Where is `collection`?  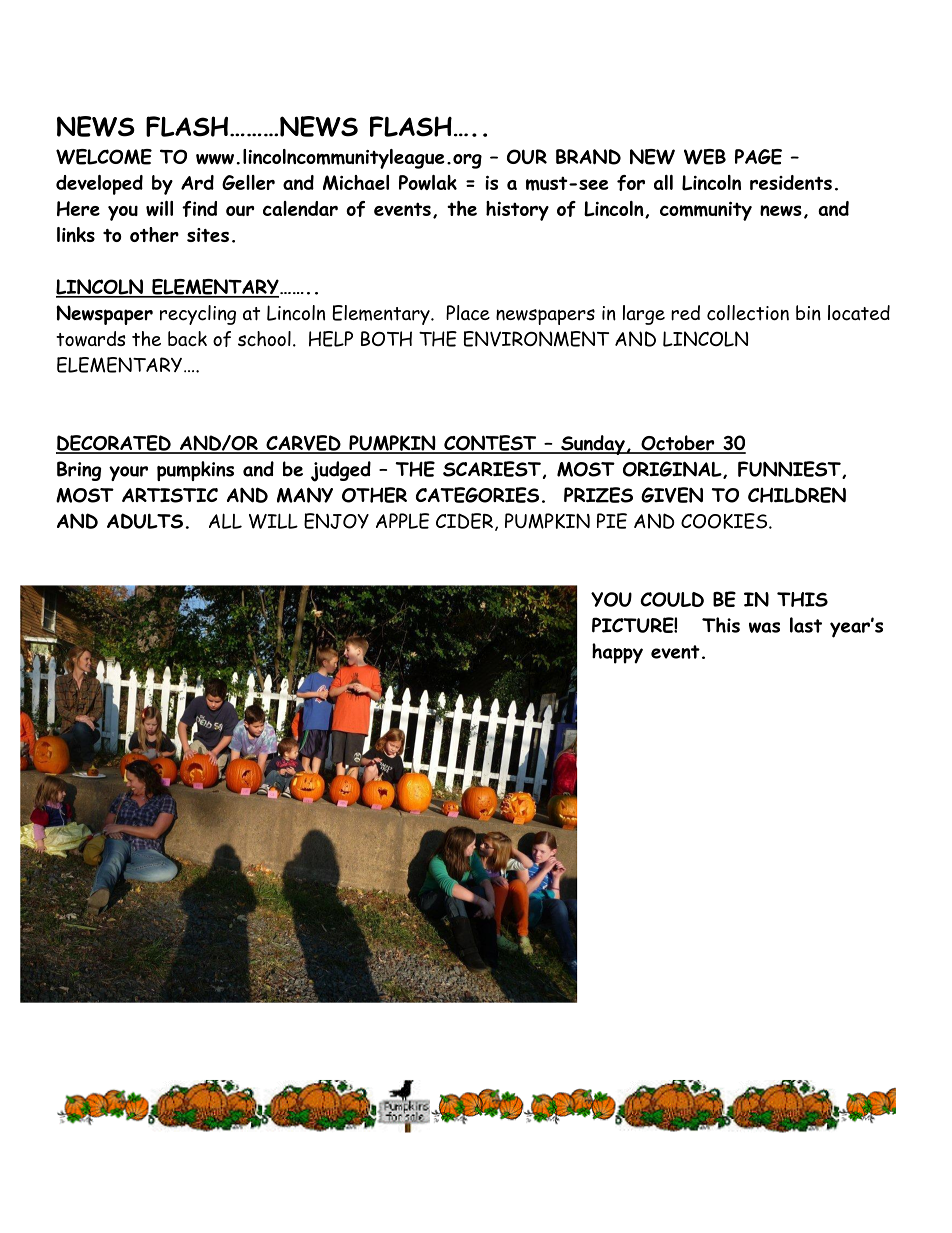
collection is located at coordinates (748, 313).
